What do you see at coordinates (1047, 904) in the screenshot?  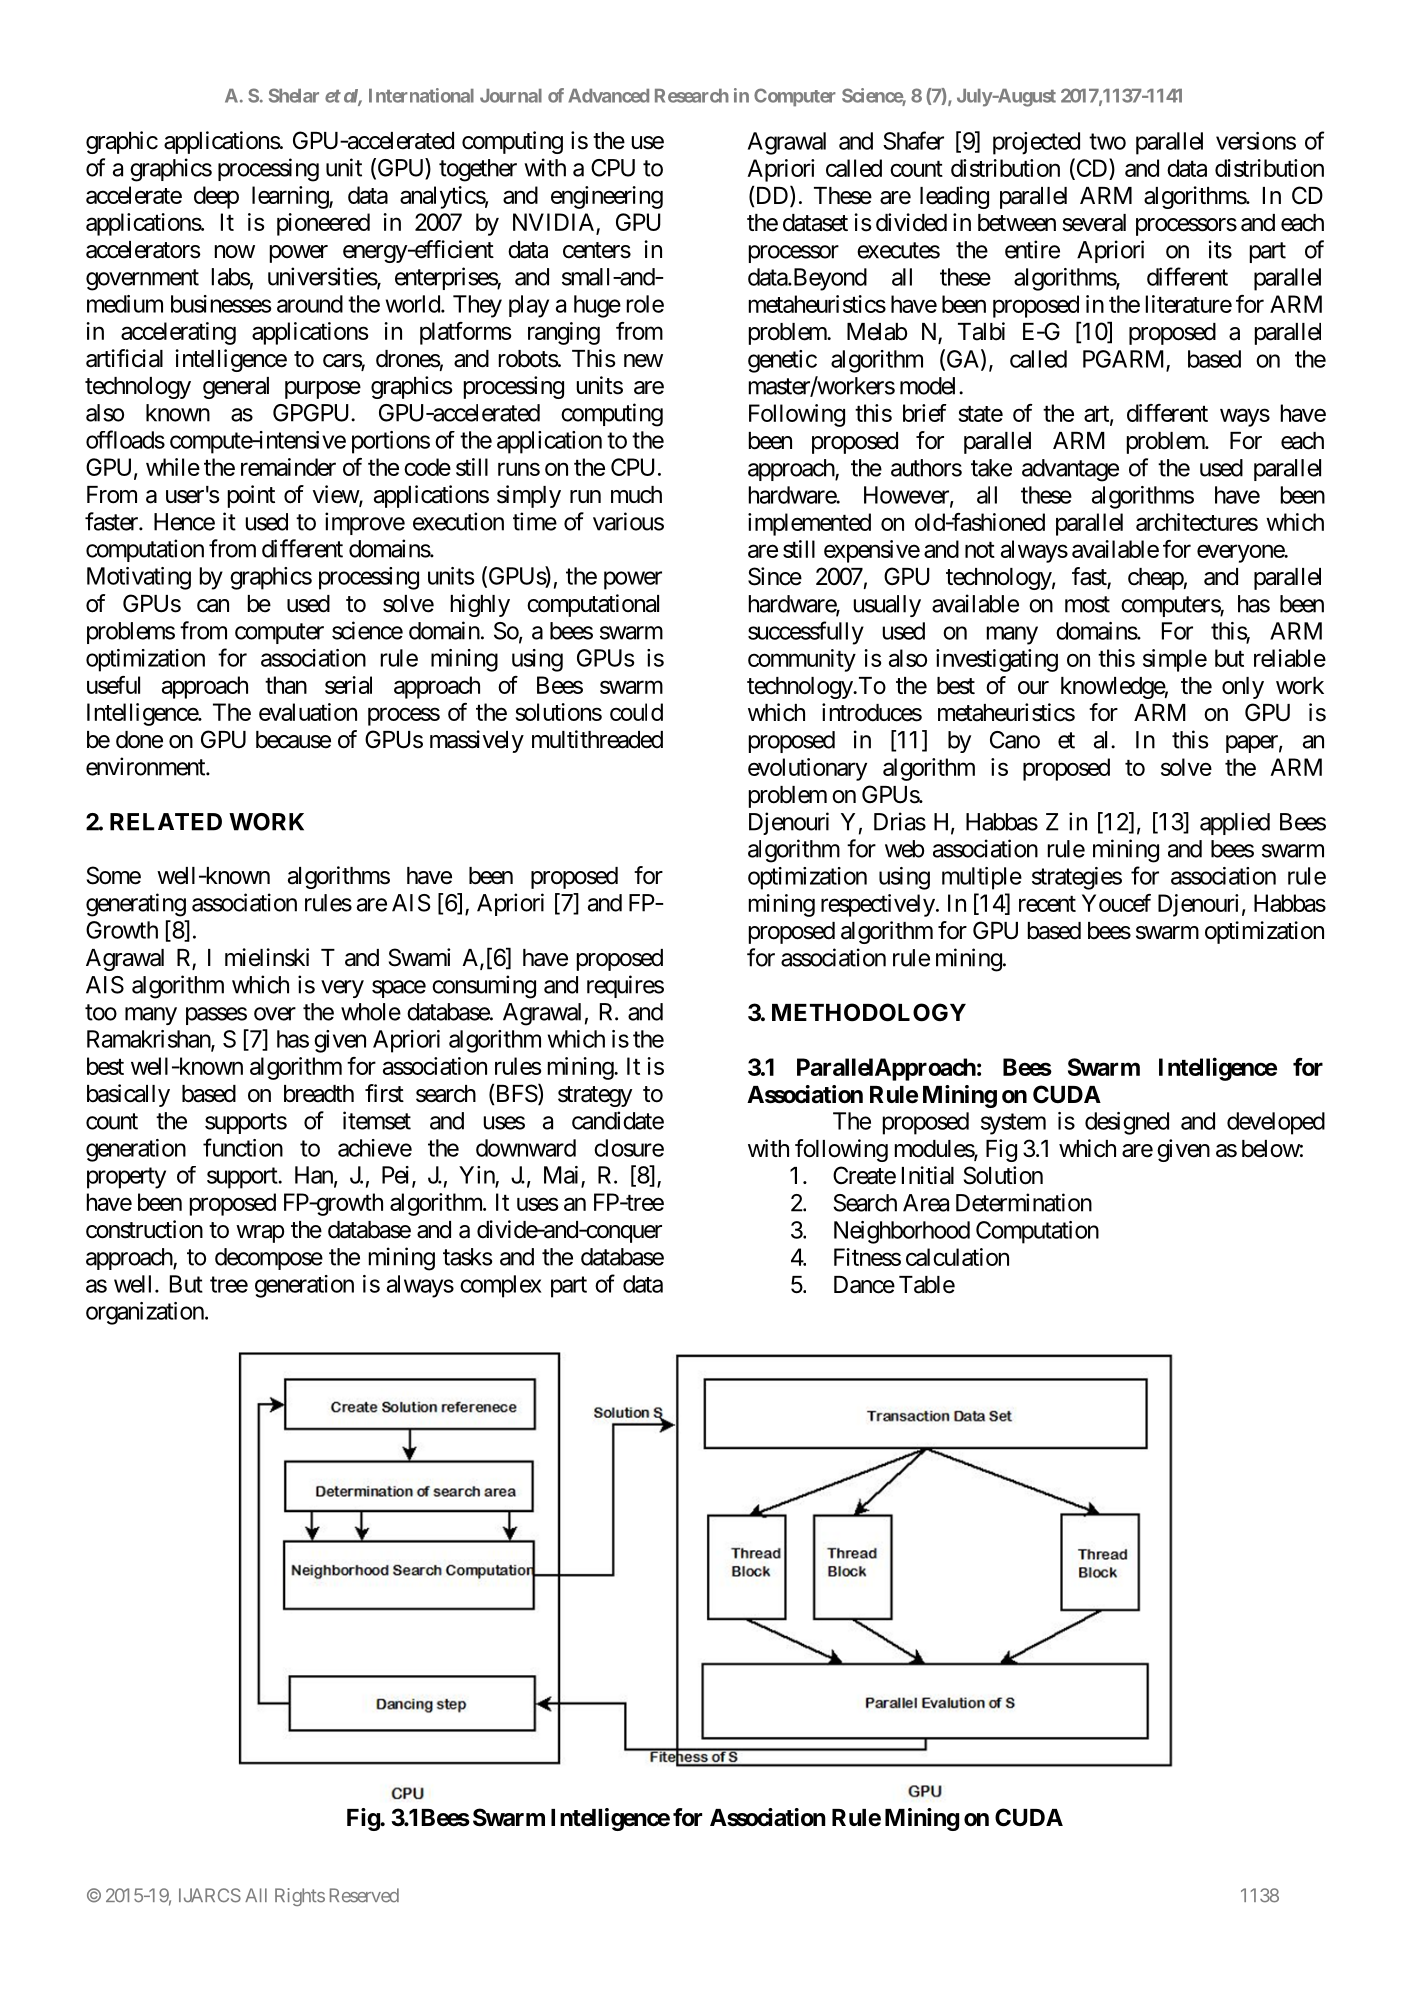 I see `recent` at bounding box center [1047, 904].
